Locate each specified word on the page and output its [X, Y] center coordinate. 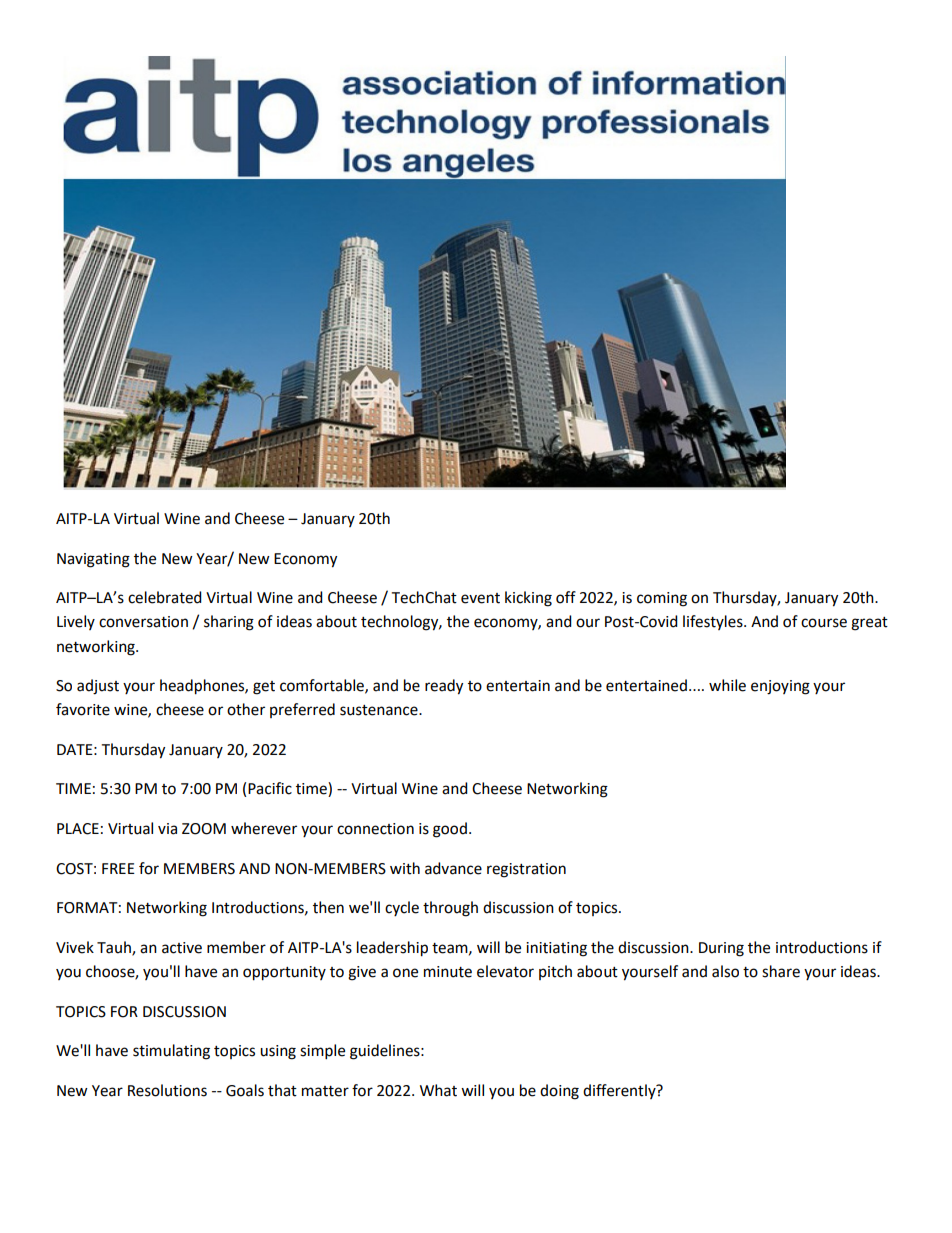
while [727, 685]
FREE [118, 868]
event [480, 598]
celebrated [165, 597]
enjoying [780, 687]
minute [448, 972]
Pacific [270, 788]
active [182, 948]
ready [444, 687]
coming [662, 599]
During [721, 949]
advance [453, 868]
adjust [98, 687]
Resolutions [167, 1090]
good [450, 830]
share [781, 971]
